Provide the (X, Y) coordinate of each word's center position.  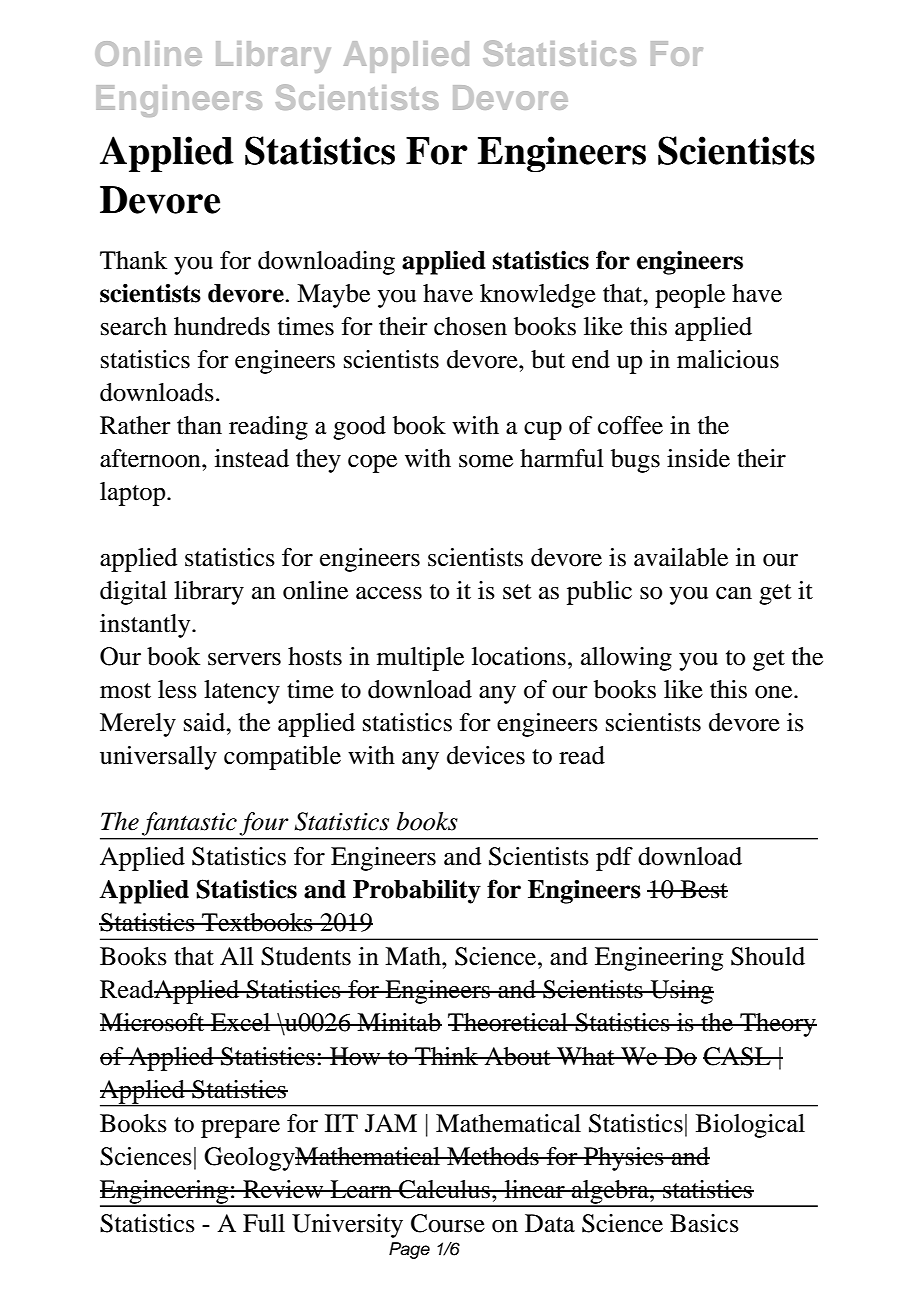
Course (448, 1223)
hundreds (222, 326)
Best (703, 889)
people (690, 296)
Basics (704, 1223)
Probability (417, 891)
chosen (470, 326)
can (734, 593)
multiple (420, 659)
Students (306, 956)
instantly (146, 626)
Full (264, 1223)
